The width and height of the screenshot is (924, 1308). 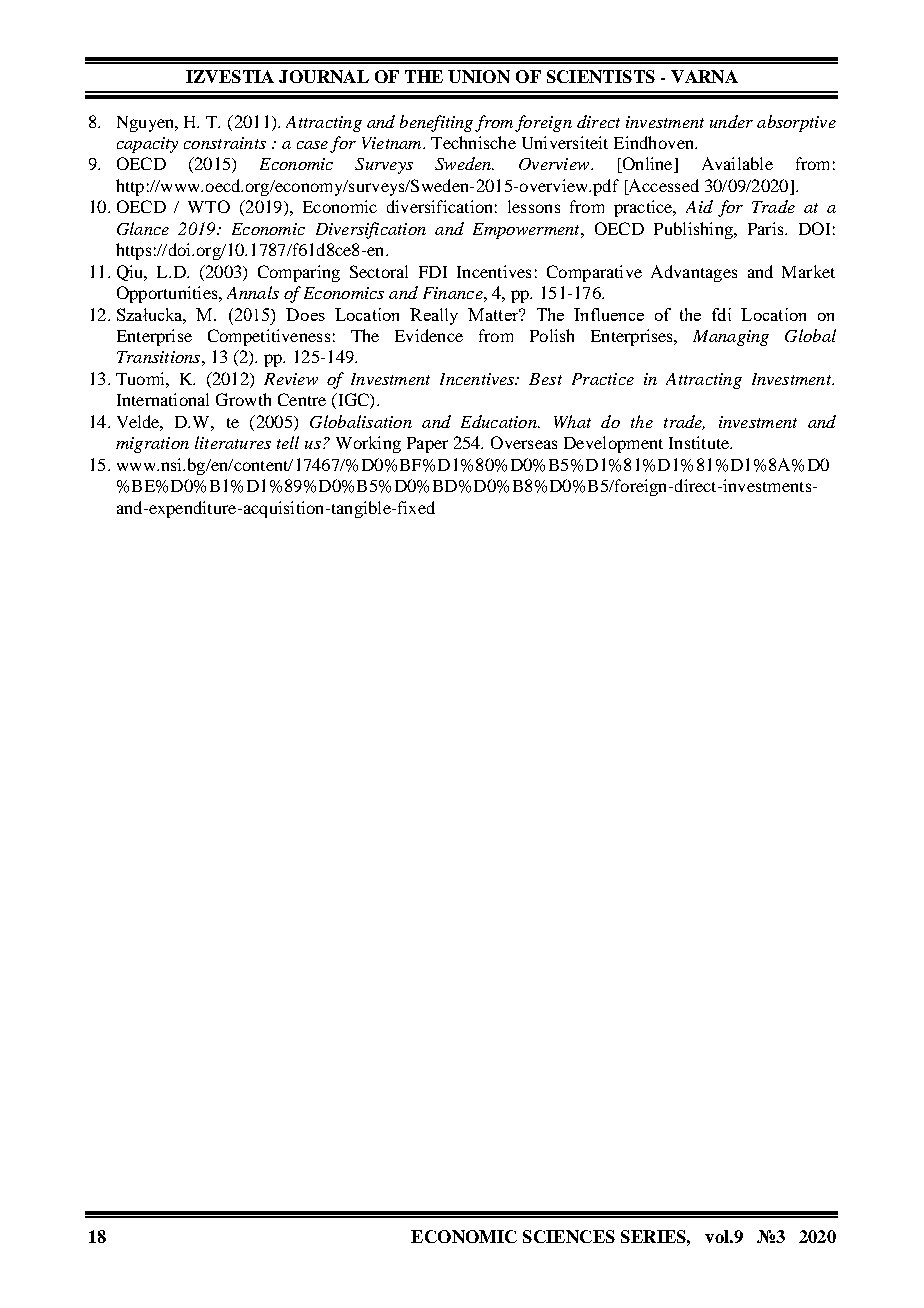 What do you see at coordinates (225, 143) in the screenshot?
I see `constraints` at bounding box center [225, 143].
